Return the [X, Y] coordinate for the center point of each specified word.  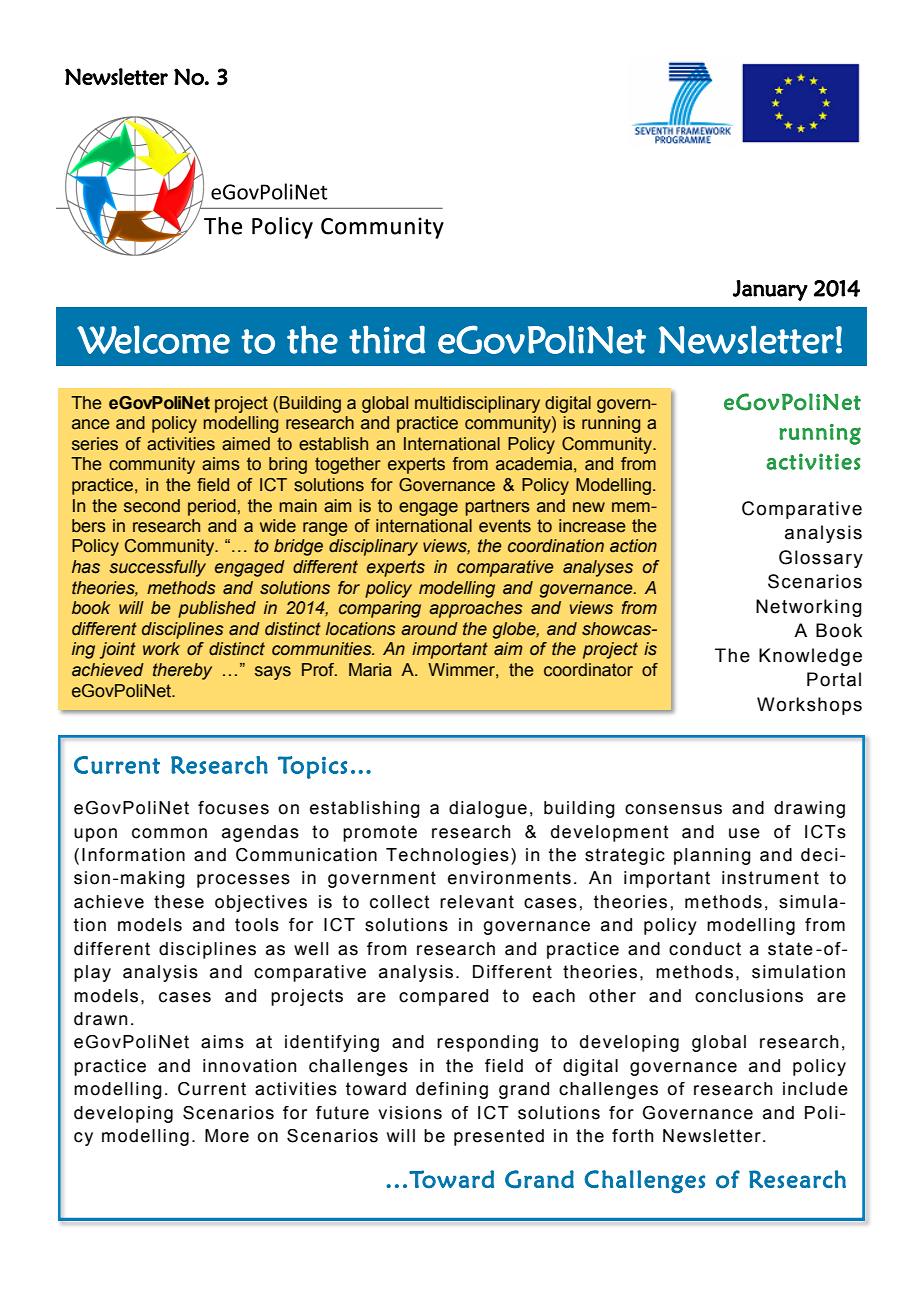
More [227, 1136]
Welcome [153, 339]
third [387, 339]
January [770, 290]
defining [452, 1090]
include [815, 1089]
